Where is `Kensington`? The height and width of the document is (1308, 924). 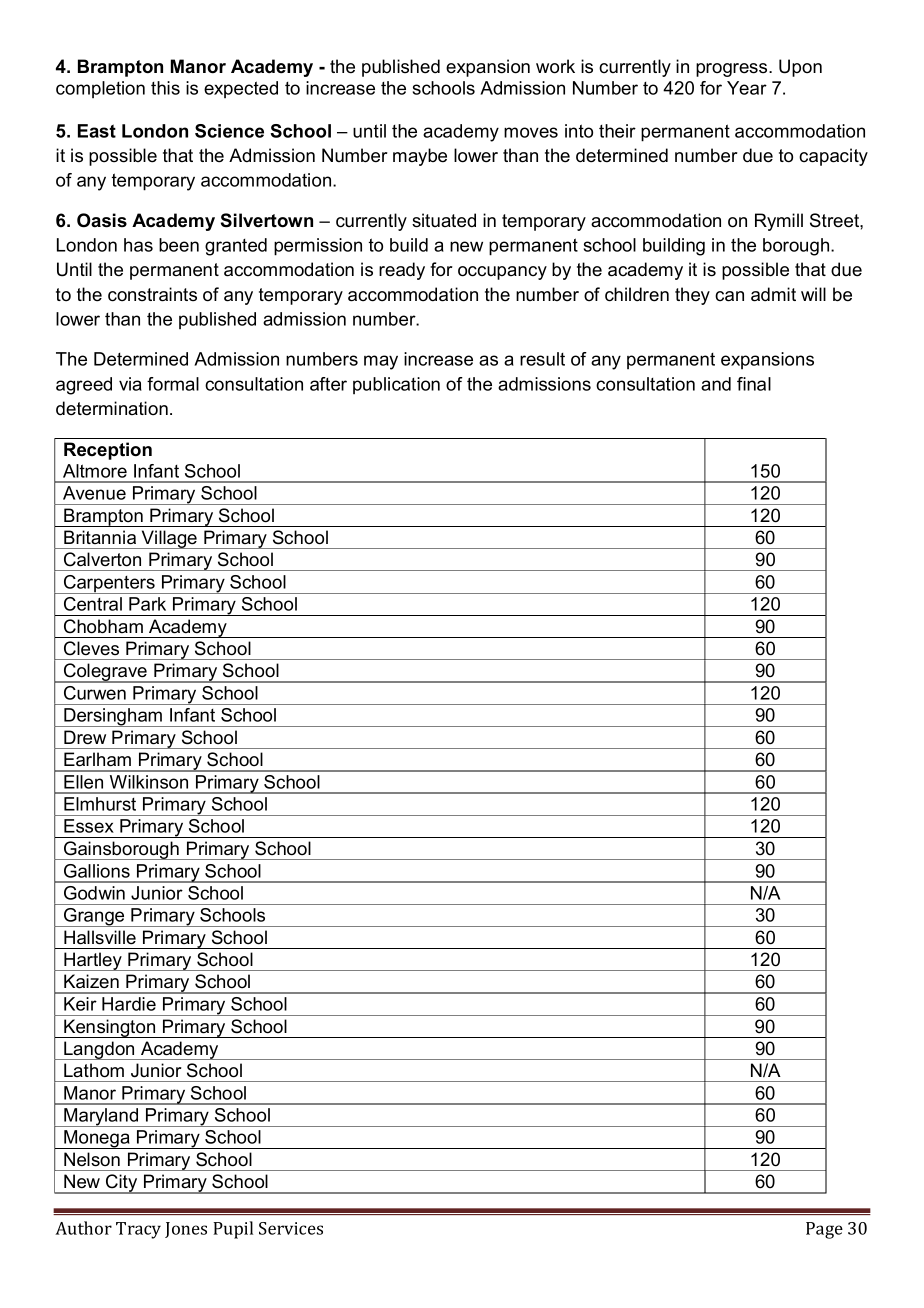 Kensington is located at coordinates (110, 1028).
